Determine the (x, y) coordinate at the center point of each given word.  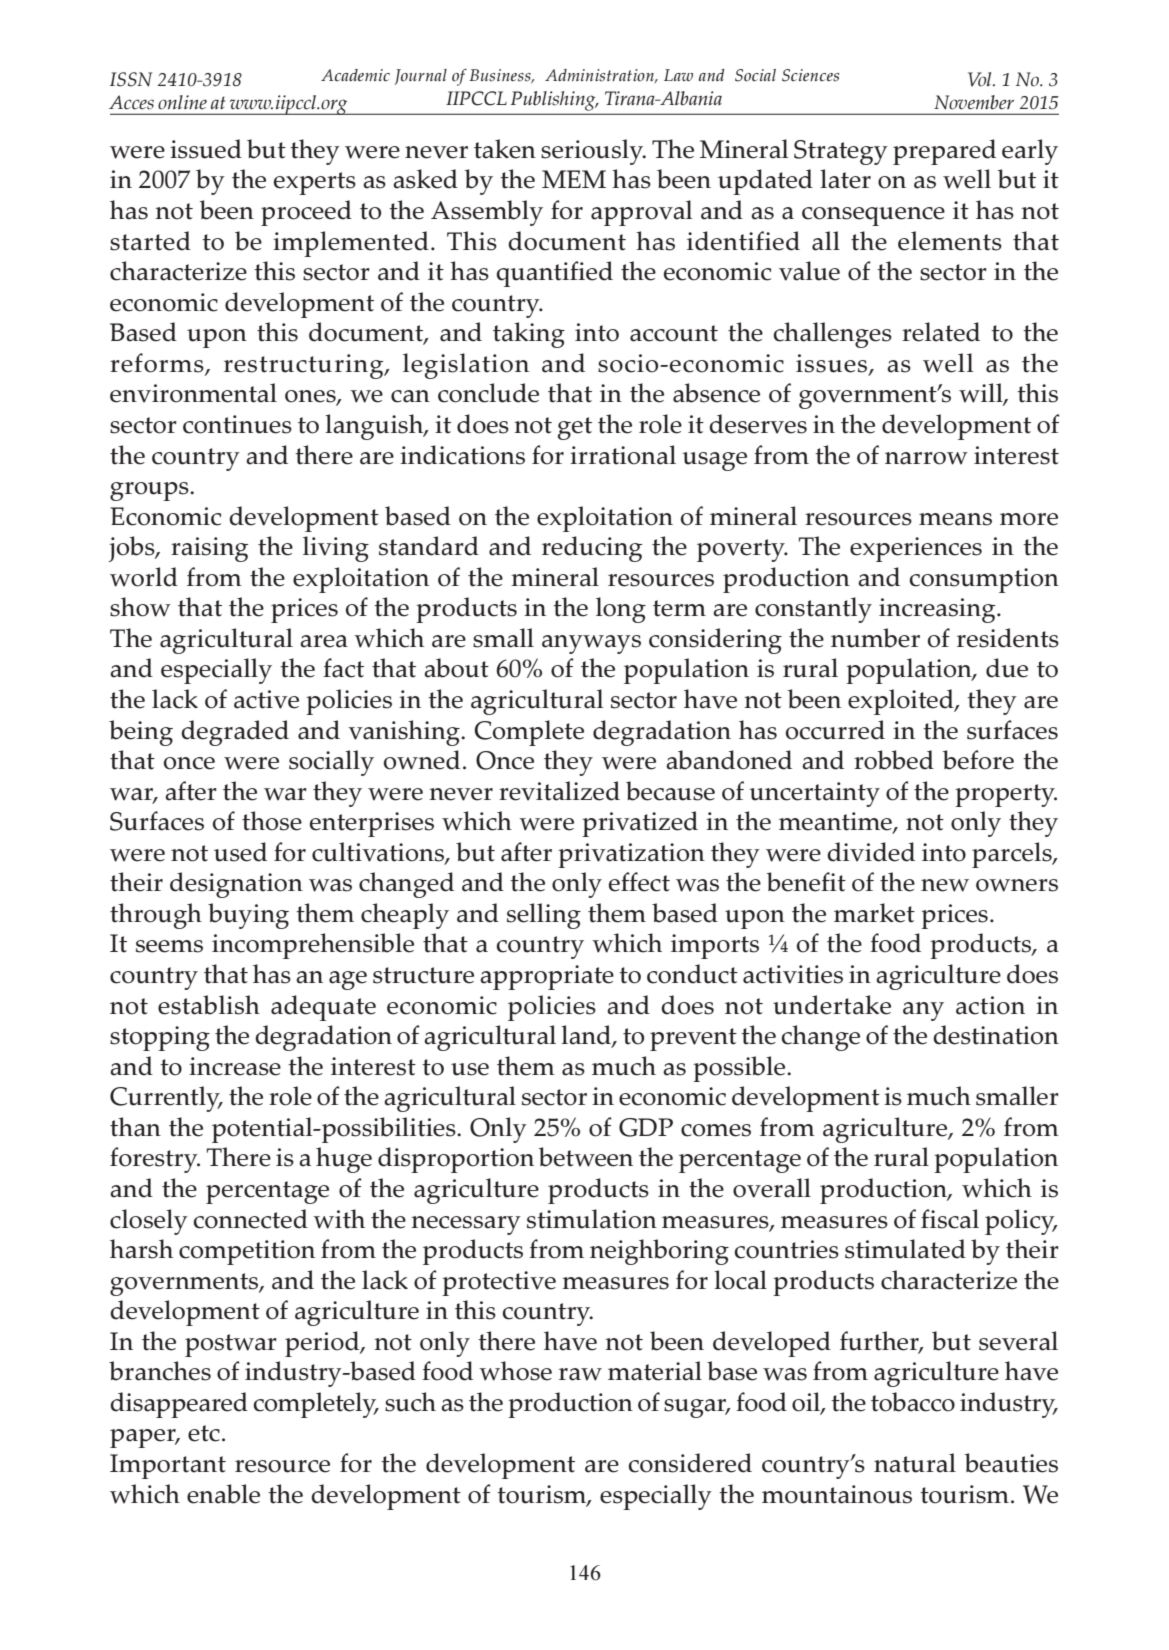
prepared (944, 152)
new (945, 885)
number (875, 638)
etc (204, 1433)
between (586, 1157)
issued (206, 149)
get (575, 428)
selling (544, 916)
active (266, 699)
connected (250, 1219)
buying (248, 916)
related (941, 332)
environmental (193, 393)
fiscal (950, 1219)
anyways (591, 644)
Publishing (554, 101)
